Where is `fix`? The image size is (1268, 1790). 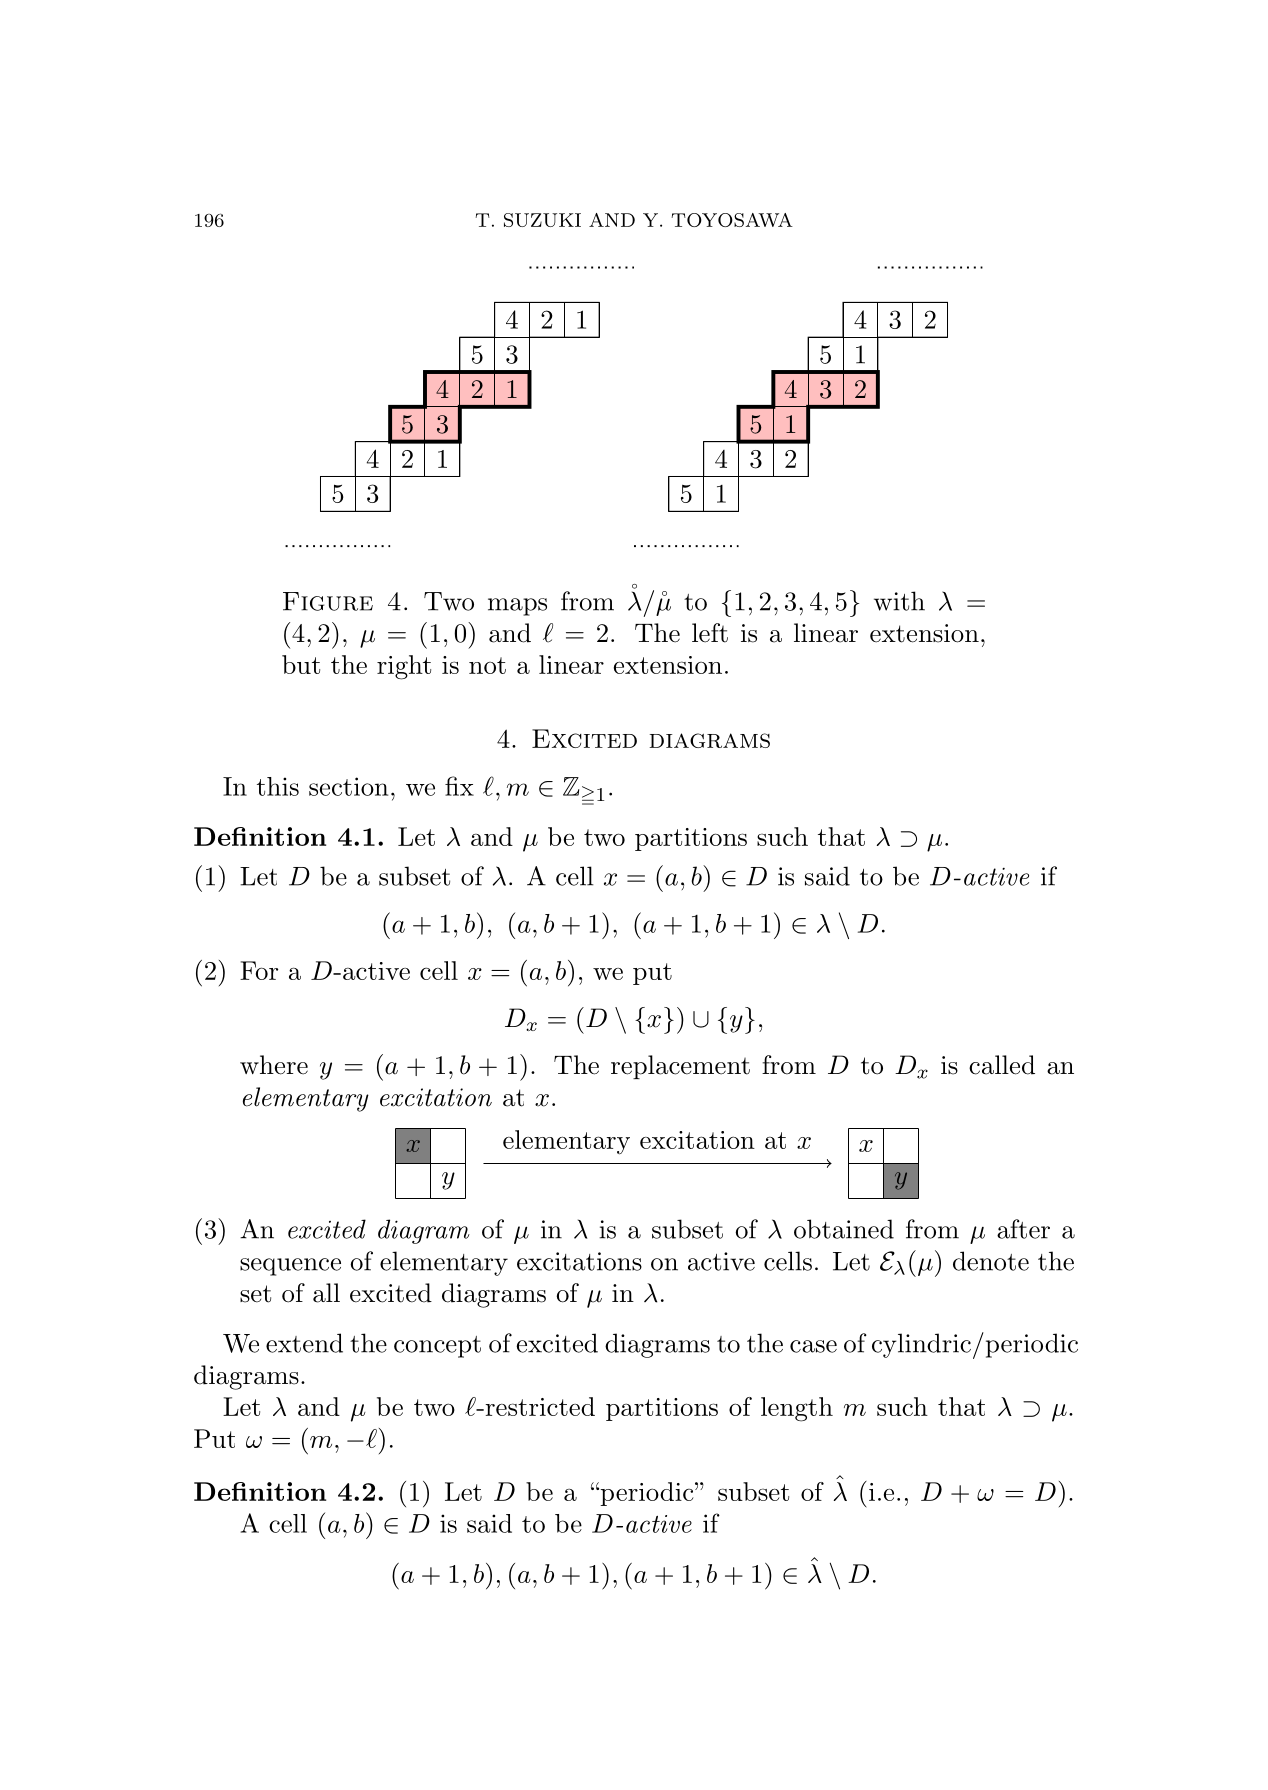 fix is located at coordinates (459, 786).
